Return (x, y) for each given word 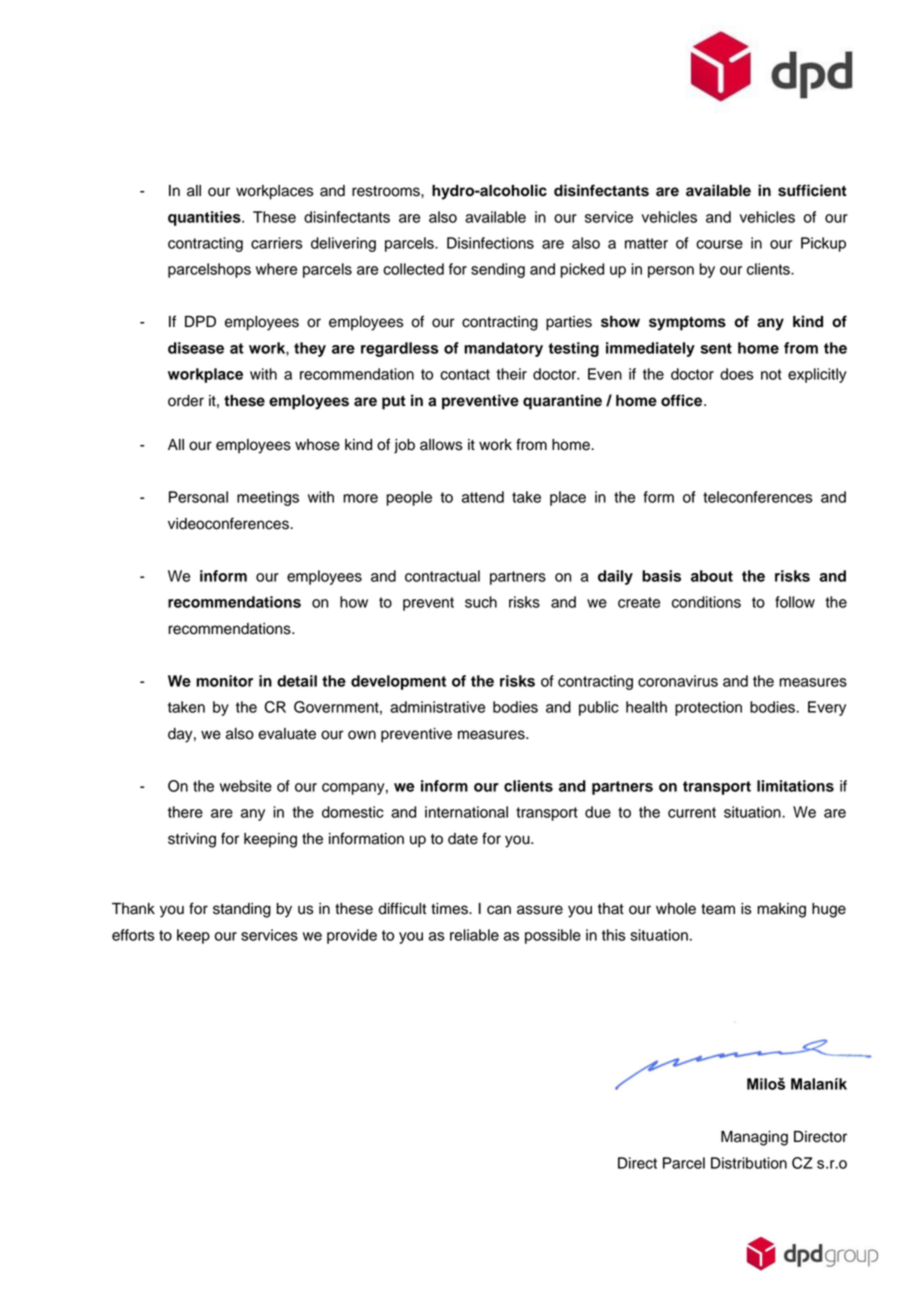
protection (708, 708)
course (719, 244)
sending (498, 270)
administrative (437, 707)
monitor (224, 681)
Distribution (749, 1163)
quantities (205, 218)
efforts (133, 935)
